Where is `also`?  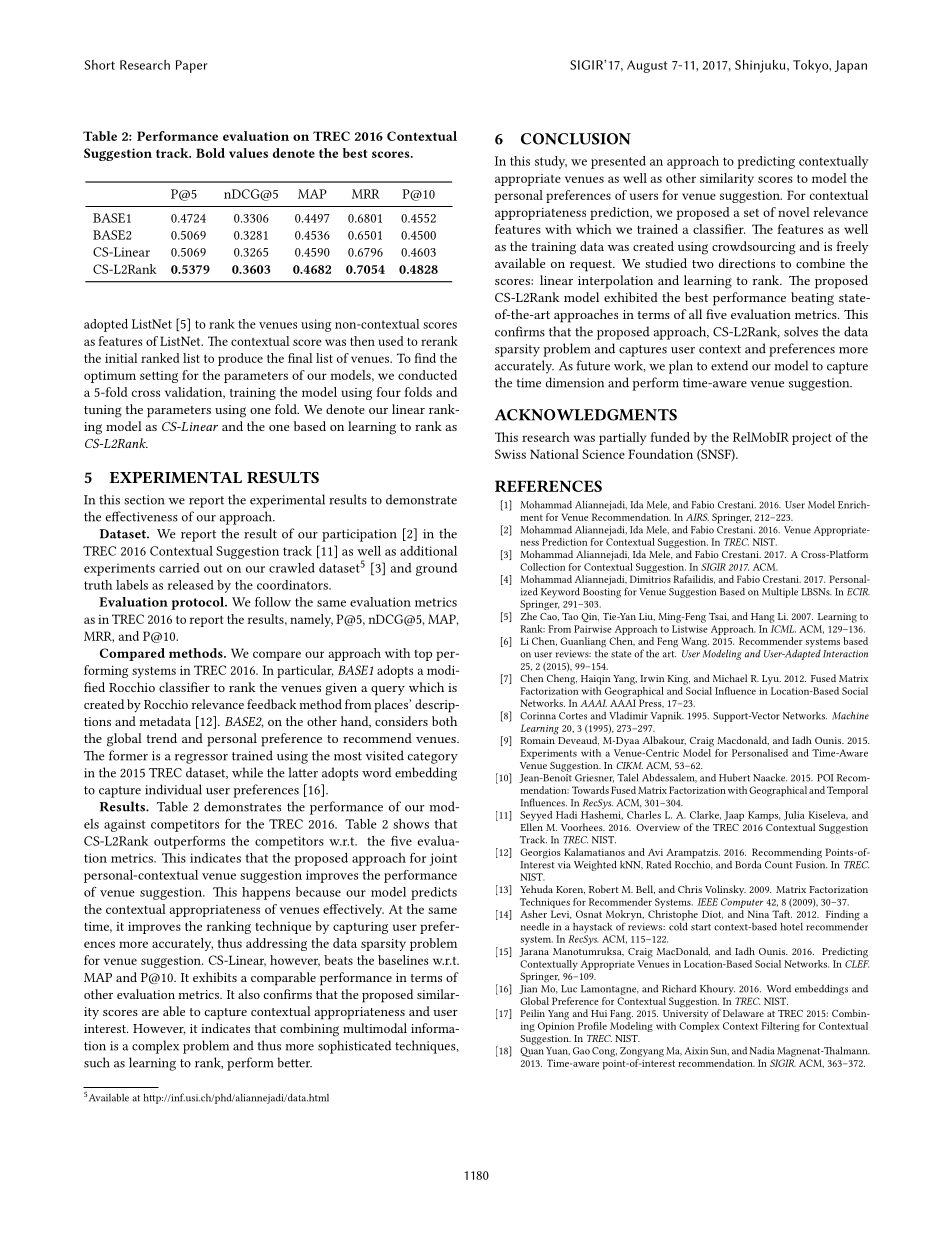
also is located at coordinates (249, 994).
